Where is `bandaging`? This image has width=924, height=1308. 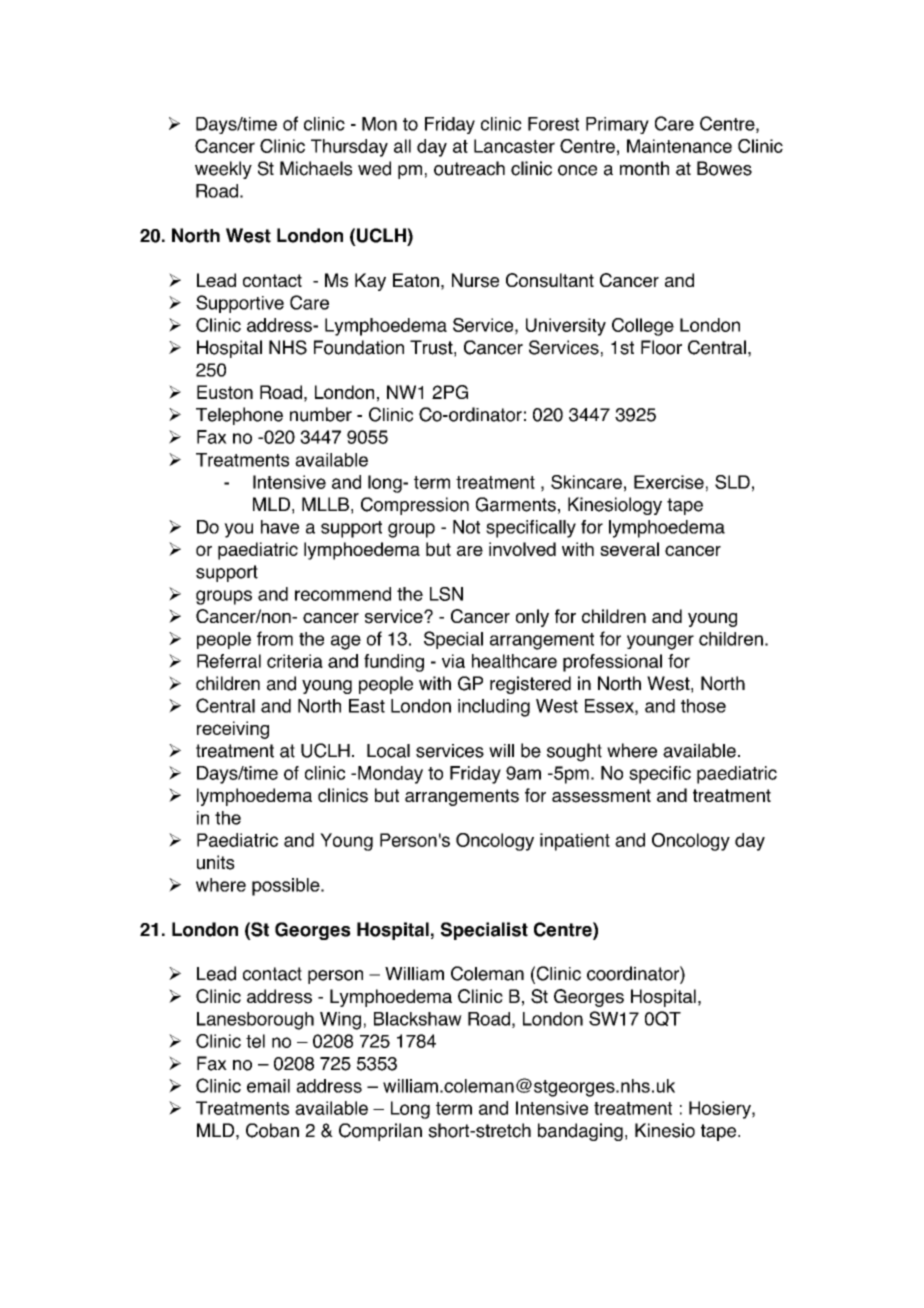
bandaging is located at coordinates (580, 1132).
